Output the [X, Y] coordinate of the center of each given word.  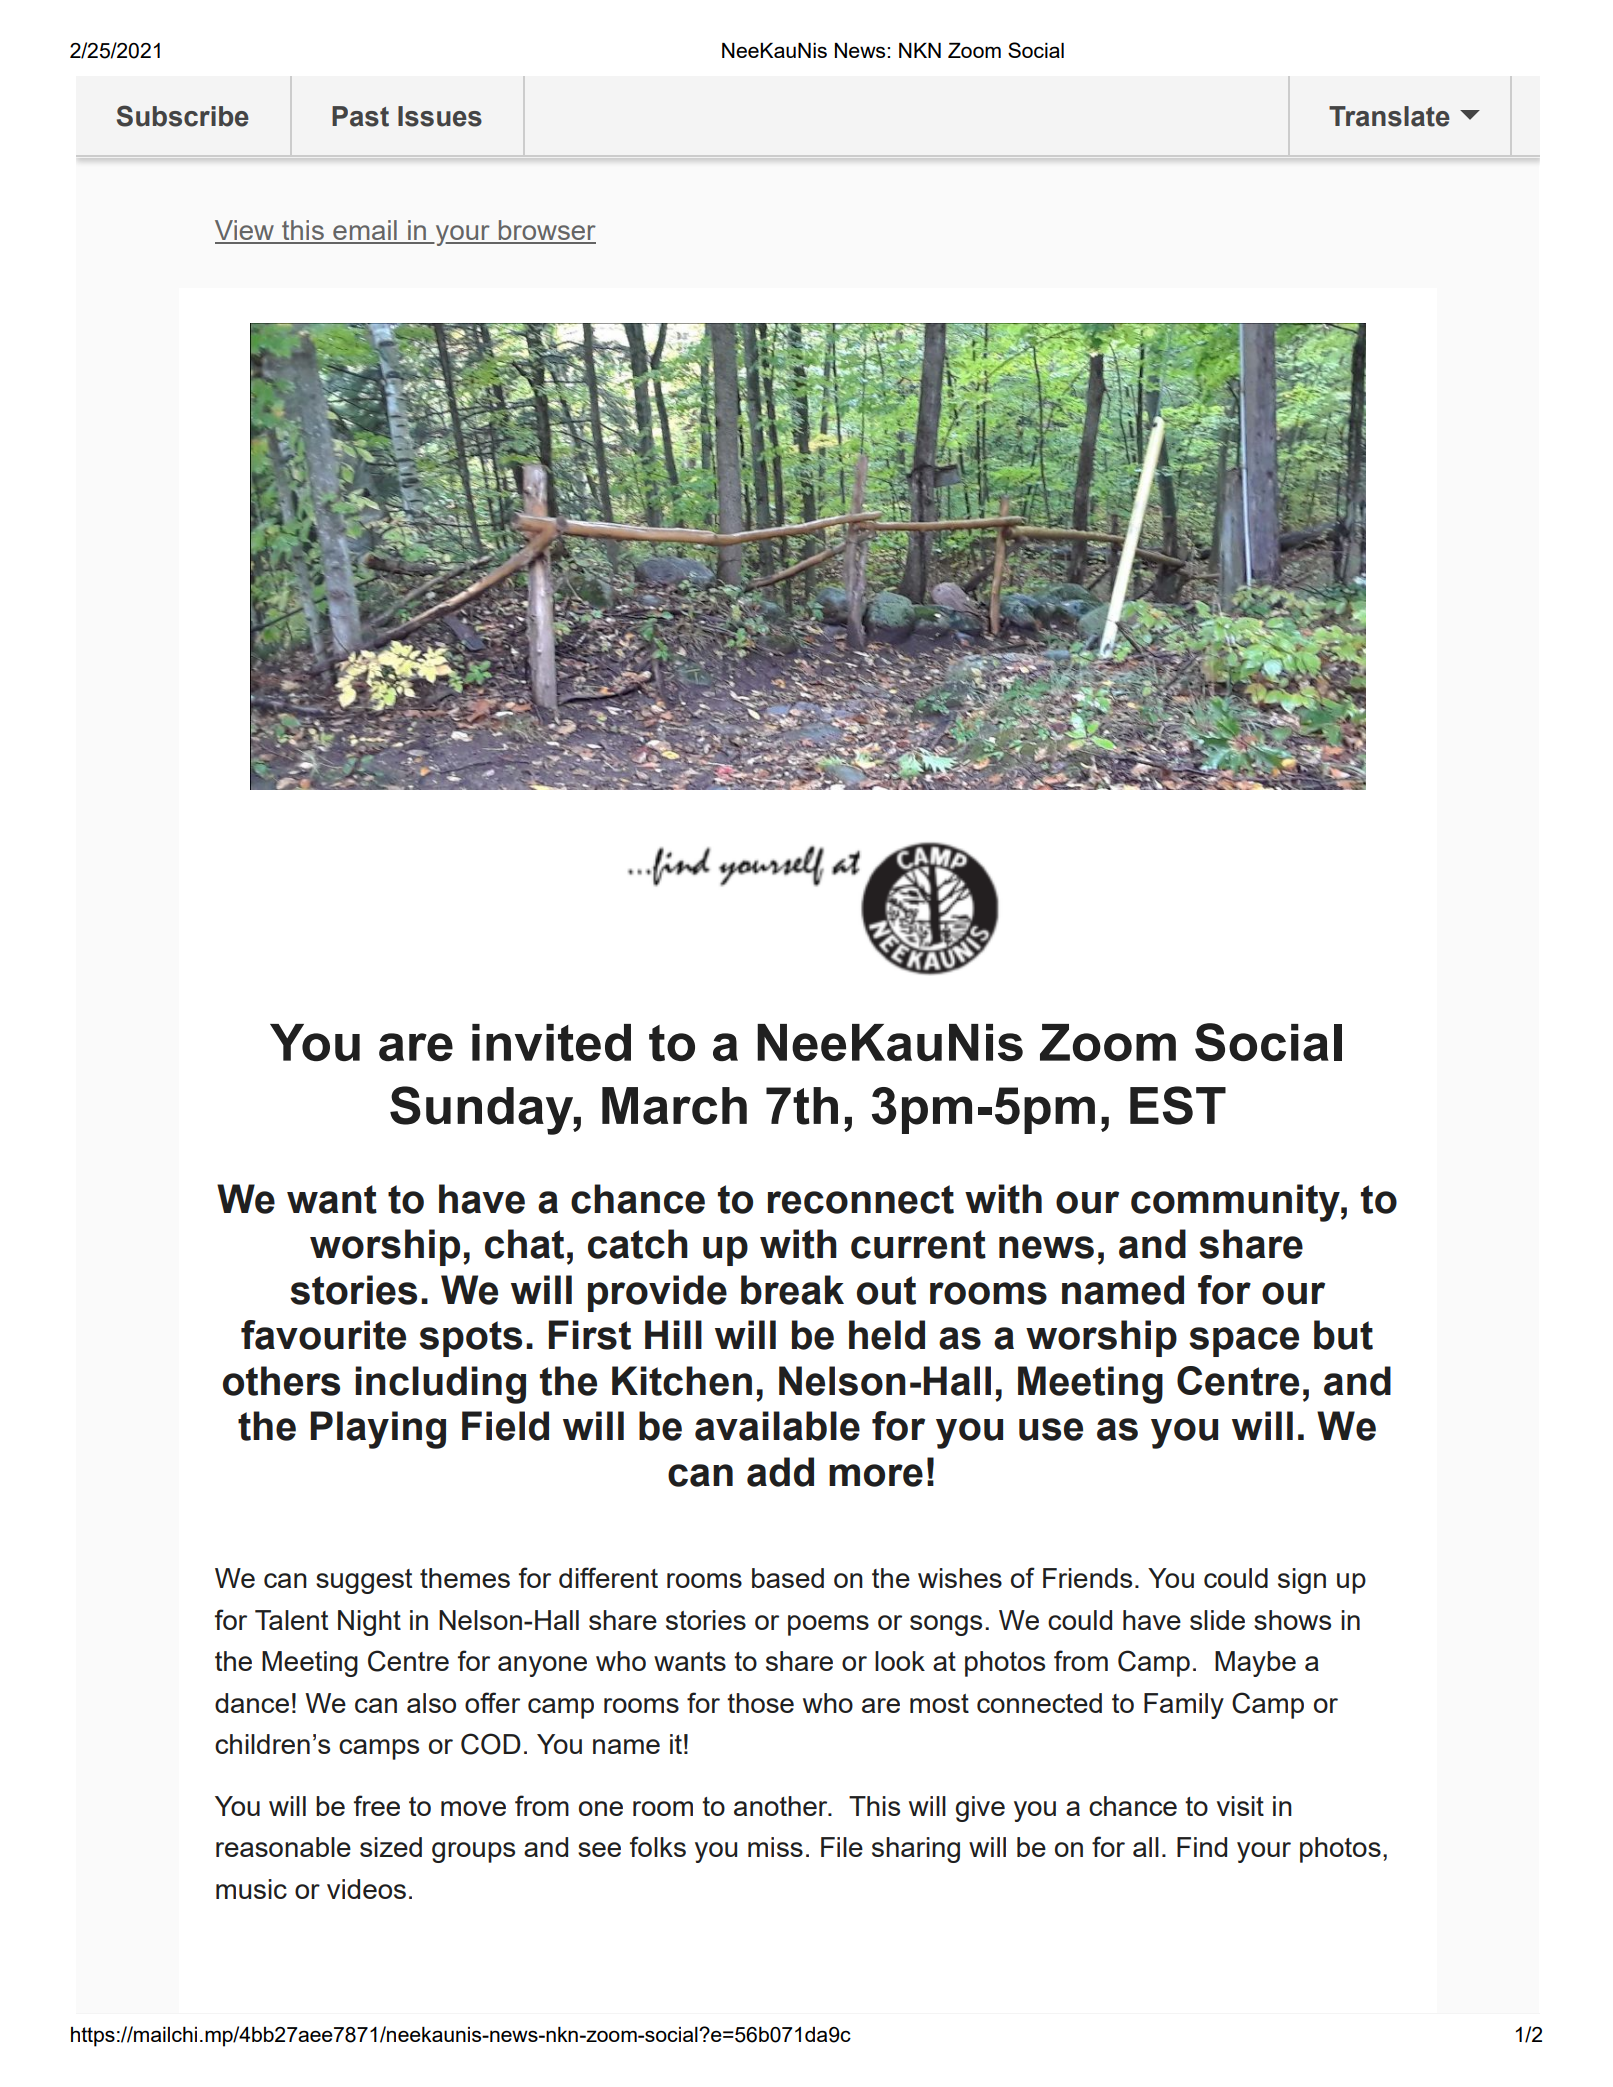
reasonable [283, 1847]
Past [360, 116]
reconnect [861, 1199]
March [674, 1106]
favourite [323, 1335]
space [1244, 1342]
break [792, 1290]
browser [546, 231]
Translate [1389, 116]
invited [551, 1043]
